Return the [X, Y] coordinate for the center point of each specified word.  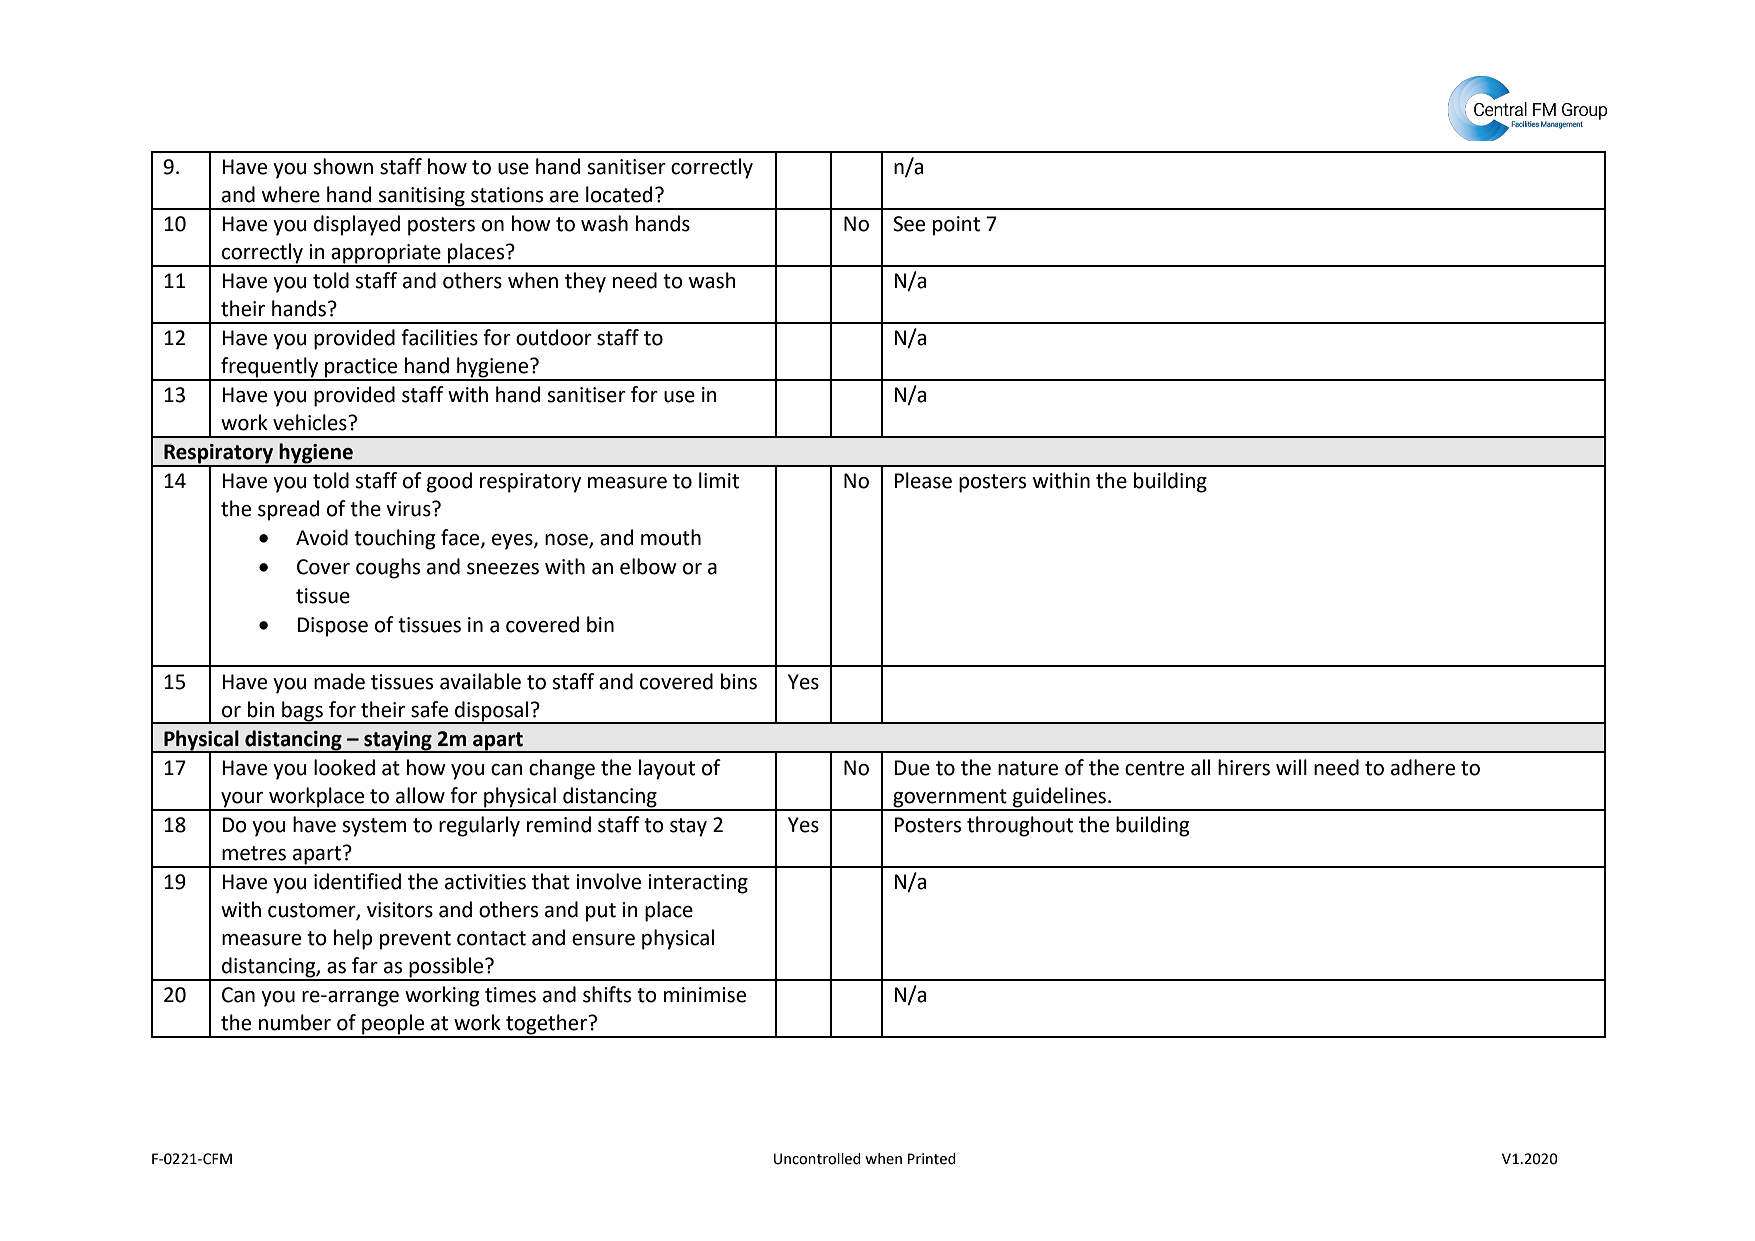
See [909, 224]
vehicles [311, 422]
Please [923, 480]
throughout [1020, 826]
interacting [698, 884]
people [393, 1025]
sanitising [422, 198]
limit [719, 480]
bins [739, 681]
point [956, 226]
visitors [400, 910]
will [1291, 767]
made [339, 681]
